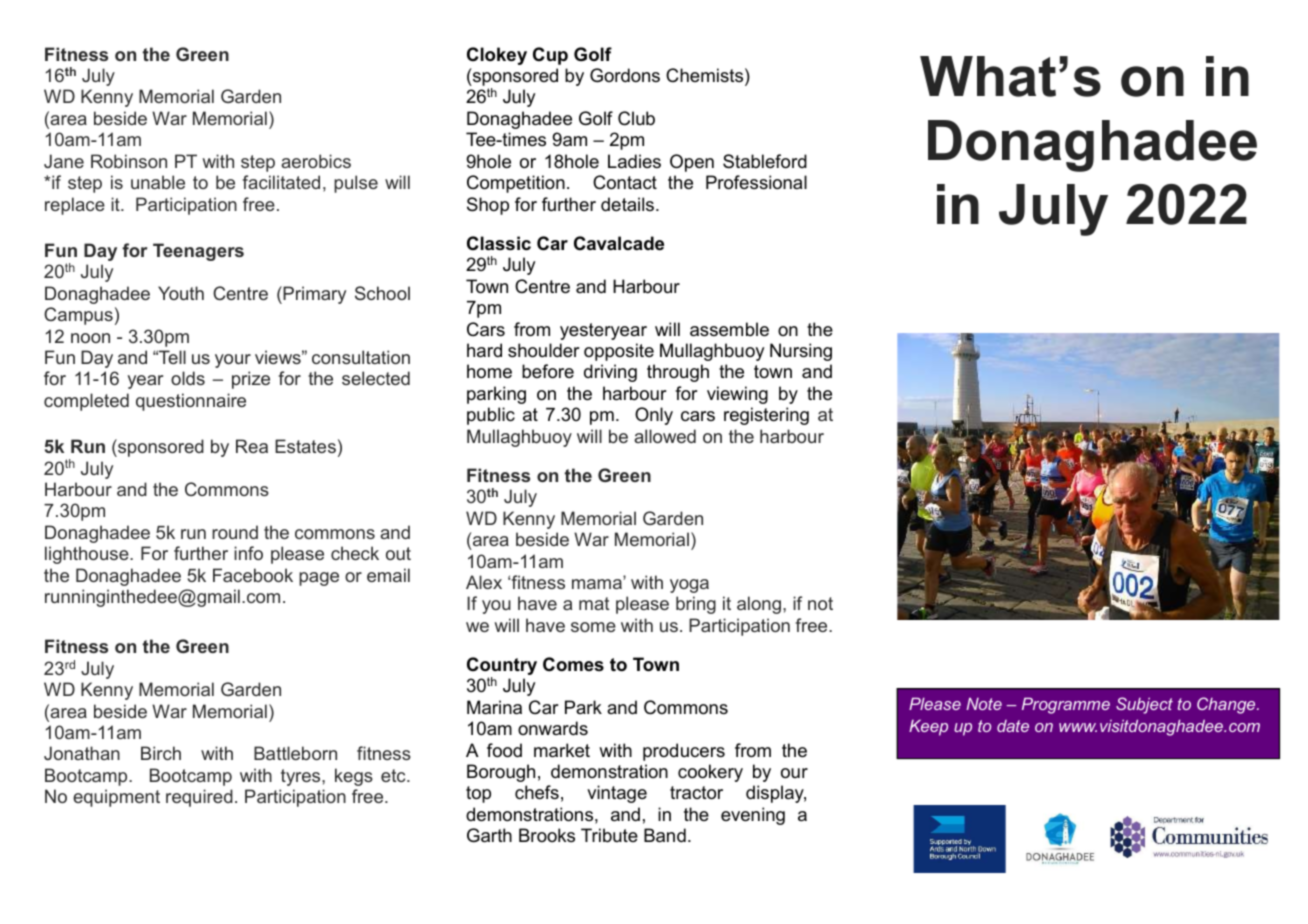 Image resolution: width=1308 pixels, height=924 pixels. I want to click on allowed, so click(665, 436).
